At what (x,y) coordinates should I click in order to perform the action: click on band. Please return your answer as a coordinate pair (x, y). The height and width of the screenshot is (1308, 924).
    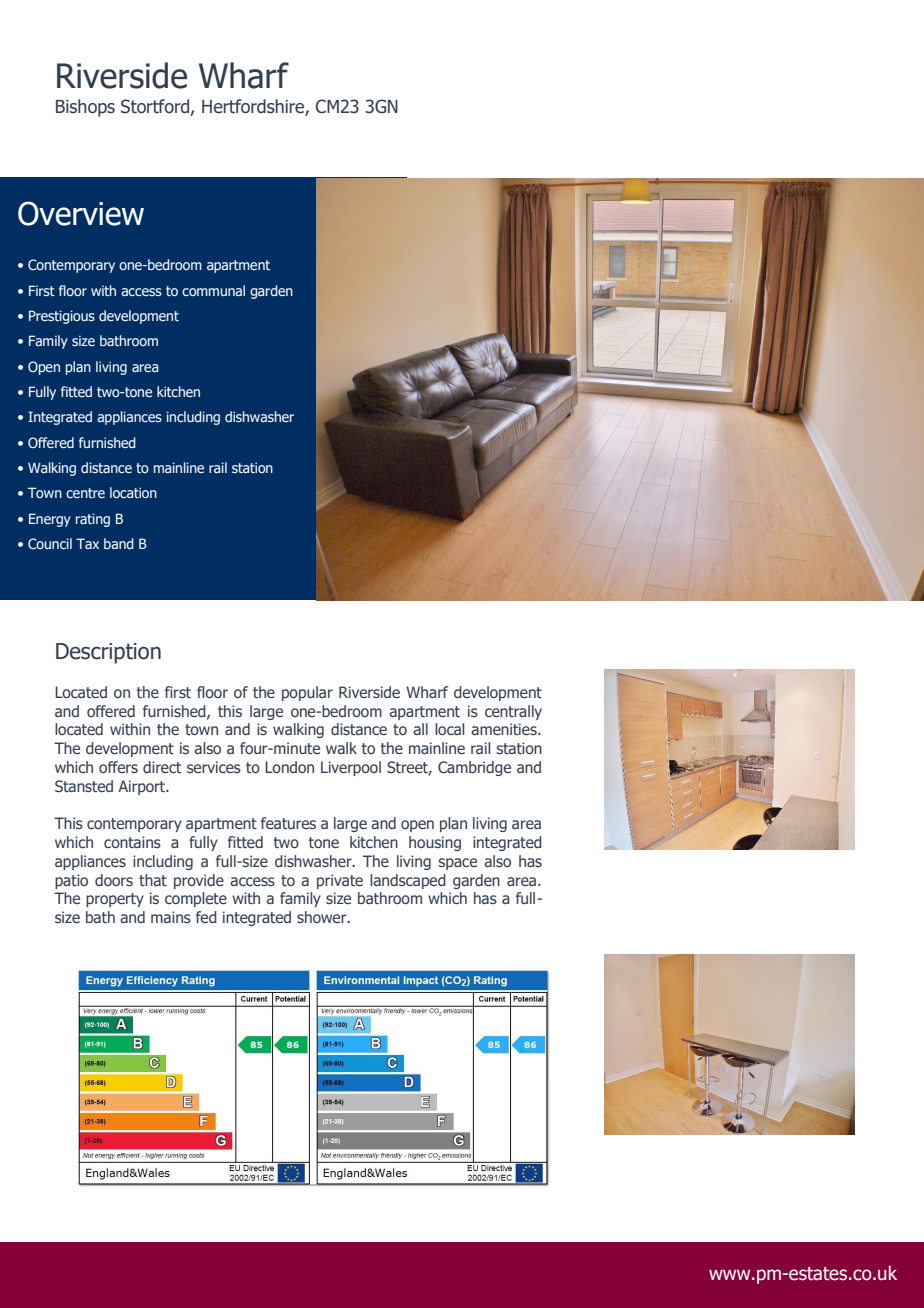
    Looking at the image, I should click on (119, 543).
